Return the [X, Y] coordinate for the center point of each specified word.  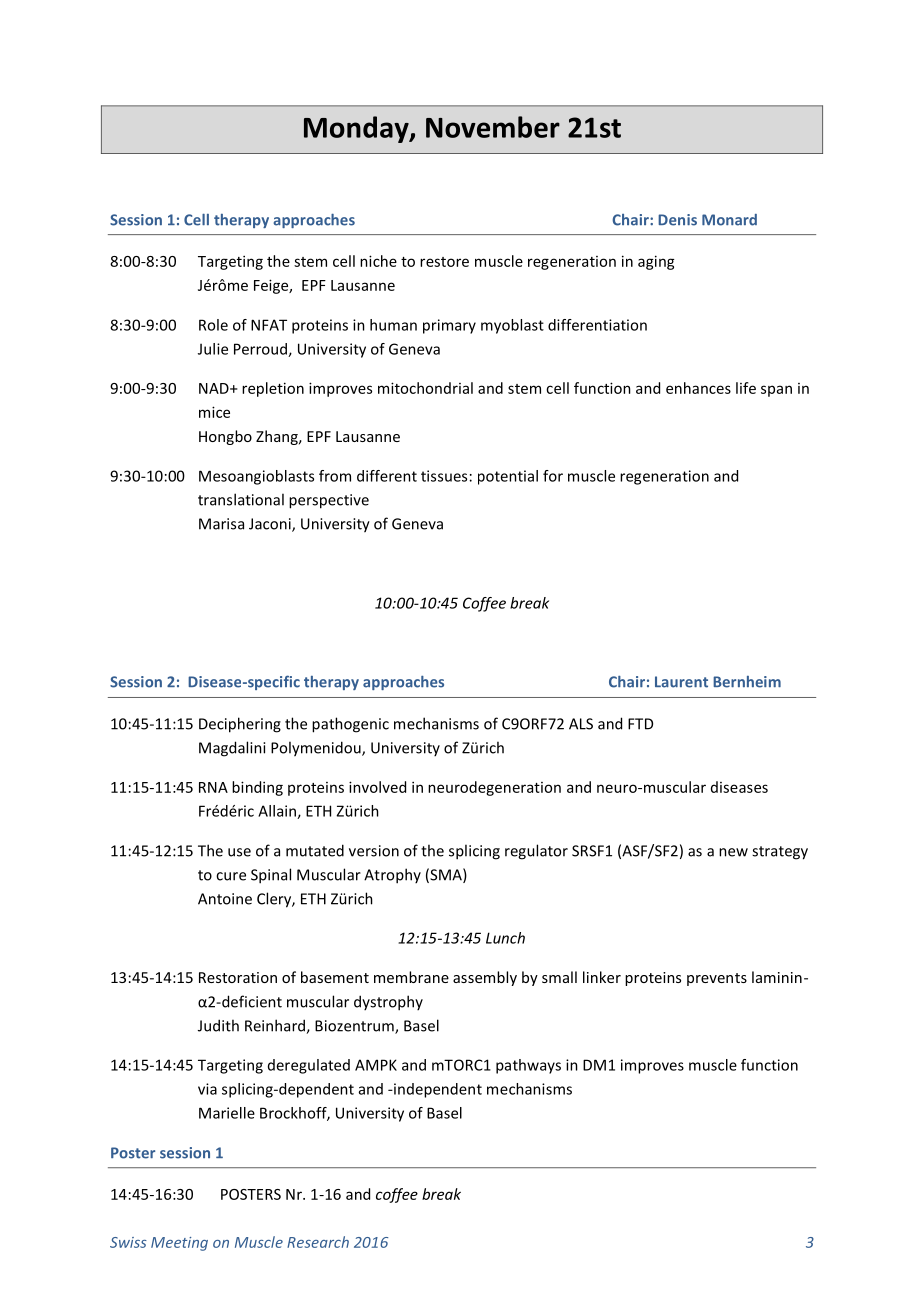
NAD [215, 388]
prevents [717, 979]
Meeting [179, 1244]
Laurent [681, 682]
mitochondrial [425, 388]
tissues [444, 476]
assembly [485, 978]
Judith [218, 1025]
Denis [677, 220]
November [493, 127]
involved [377, 787]
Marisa [221, 524]
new [733, 852]
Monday [357, 129]
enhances [698, 388]
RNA [213, 787]
